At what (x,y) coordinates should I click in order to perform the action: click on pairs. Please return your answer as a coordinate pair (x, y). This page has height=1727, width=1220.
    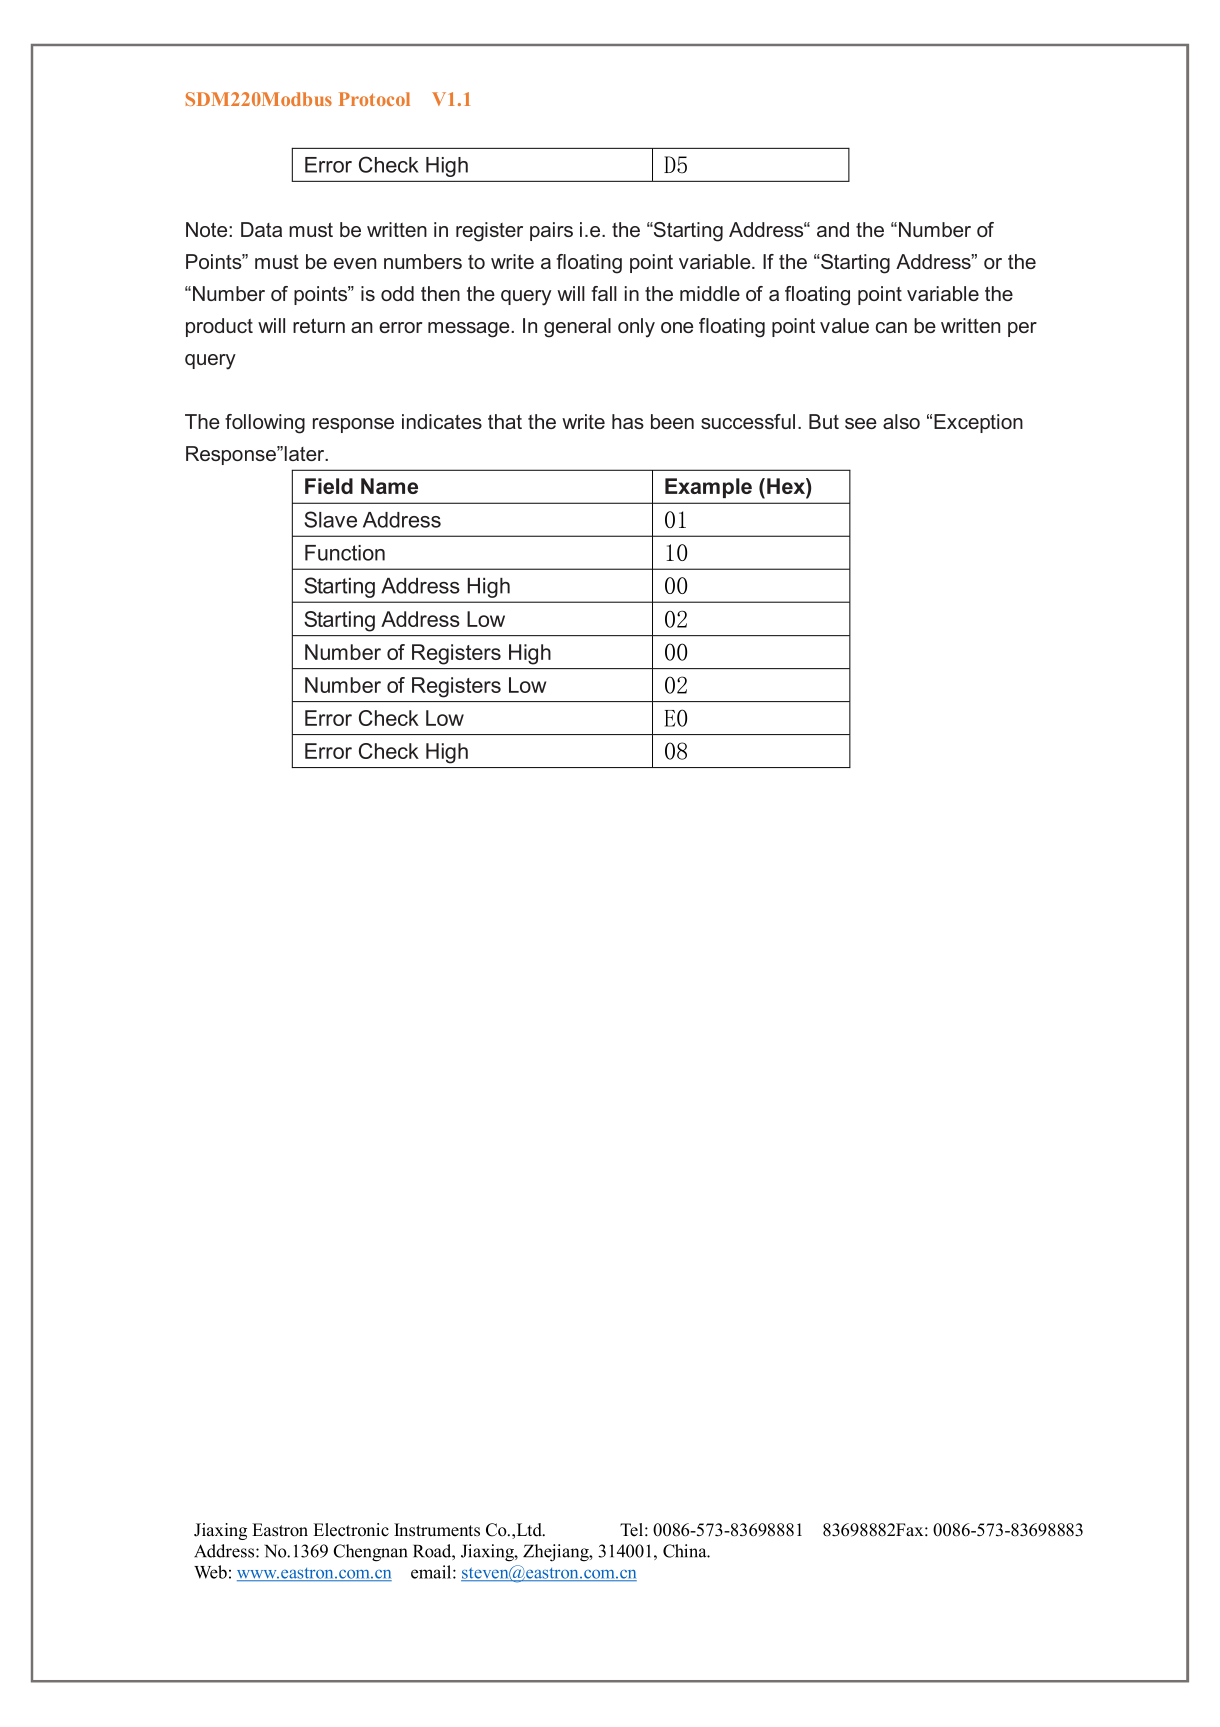
    Looking at the image, I should click on (551, 231).
